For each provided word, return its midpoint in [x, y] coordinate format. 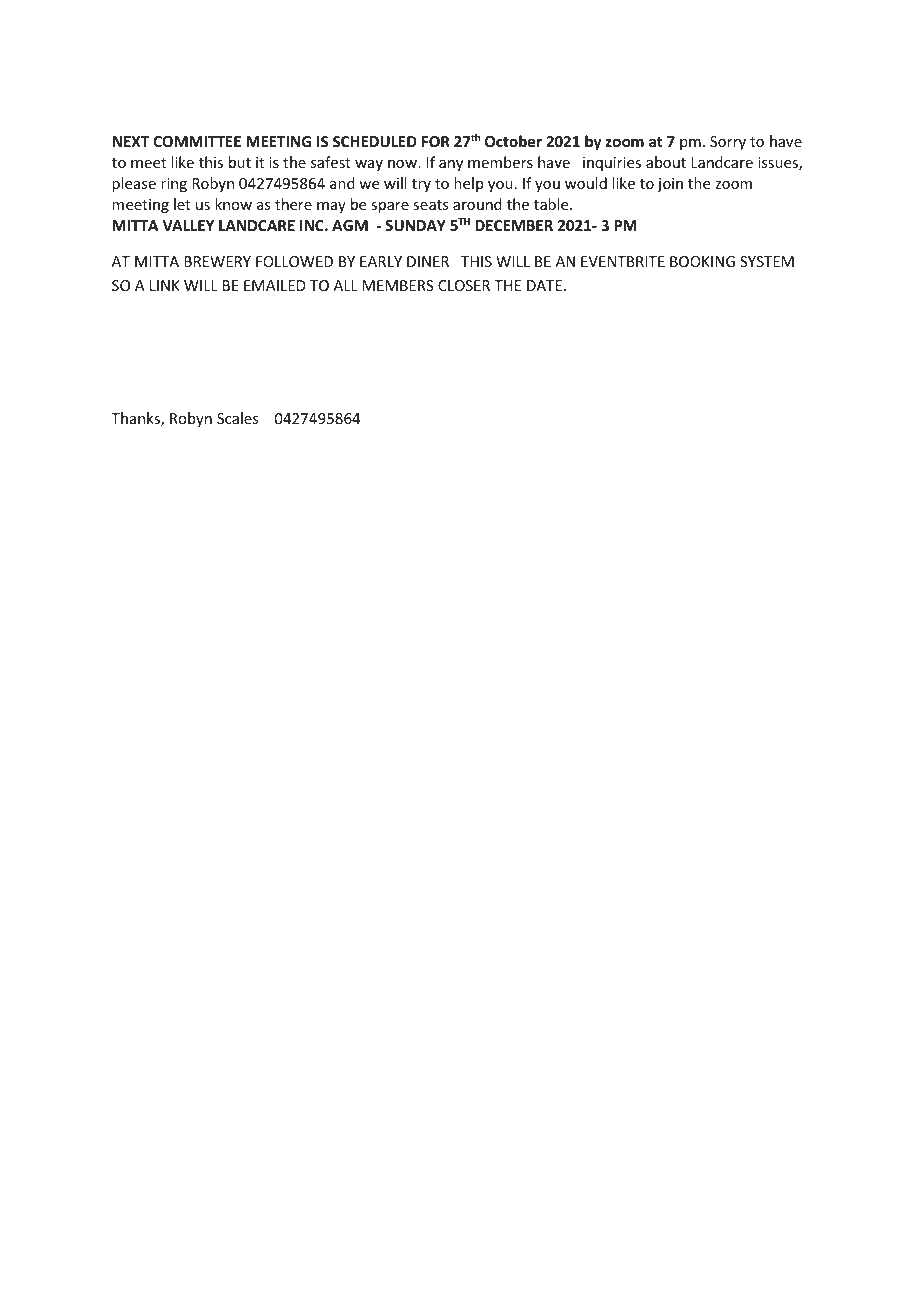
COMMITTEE [197, 141]
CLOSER [464, 285]
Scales [237, 418]
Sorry [728, 143]
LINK [165, 285]
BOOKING [702, 261]
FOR [436, 141]
